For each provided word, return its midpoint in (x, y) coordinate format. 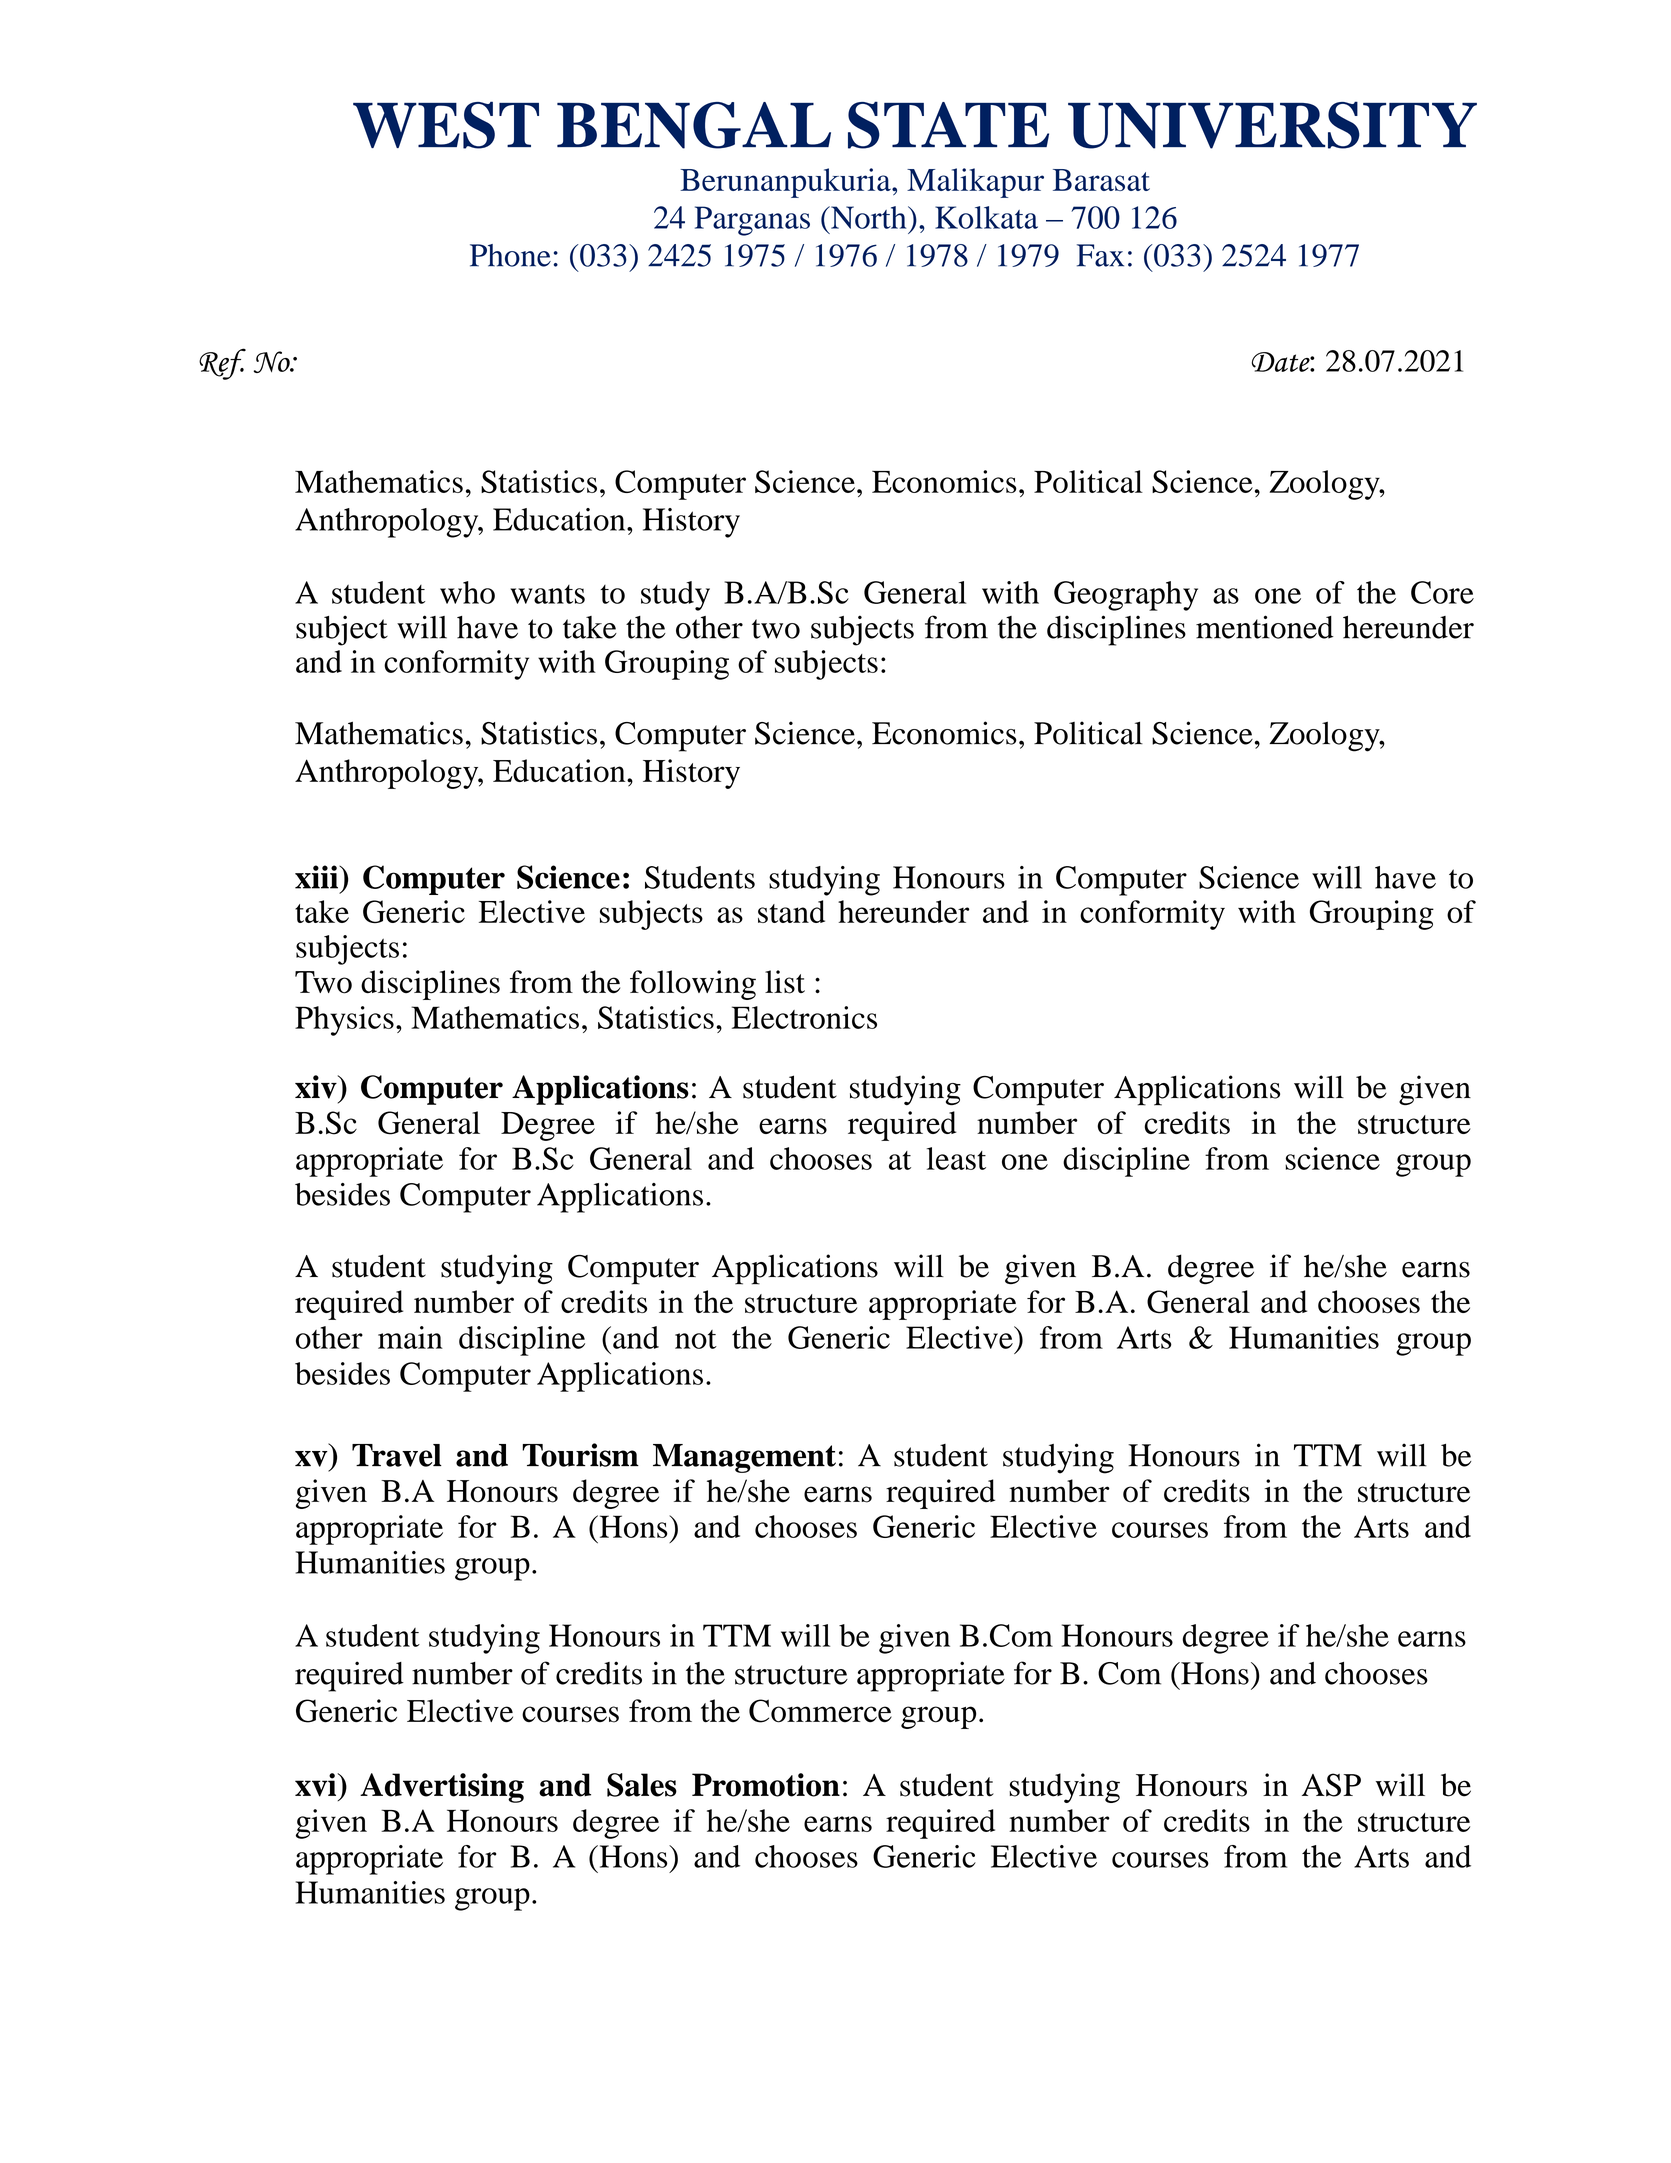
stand (791, 911)
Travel (397, 1455)
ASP (1331, 1785)
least (956, 1158)
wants (547, 594)
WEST (446, 125)
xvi (317, 1785)
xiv (317, 1087)
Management (744, 1458)
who (467, 592)
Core (1442, 592)
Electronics (804, 1017)
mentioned (1265, 627)
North (869, 217)
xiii (317, 877)
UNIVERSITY (1272, 125)
